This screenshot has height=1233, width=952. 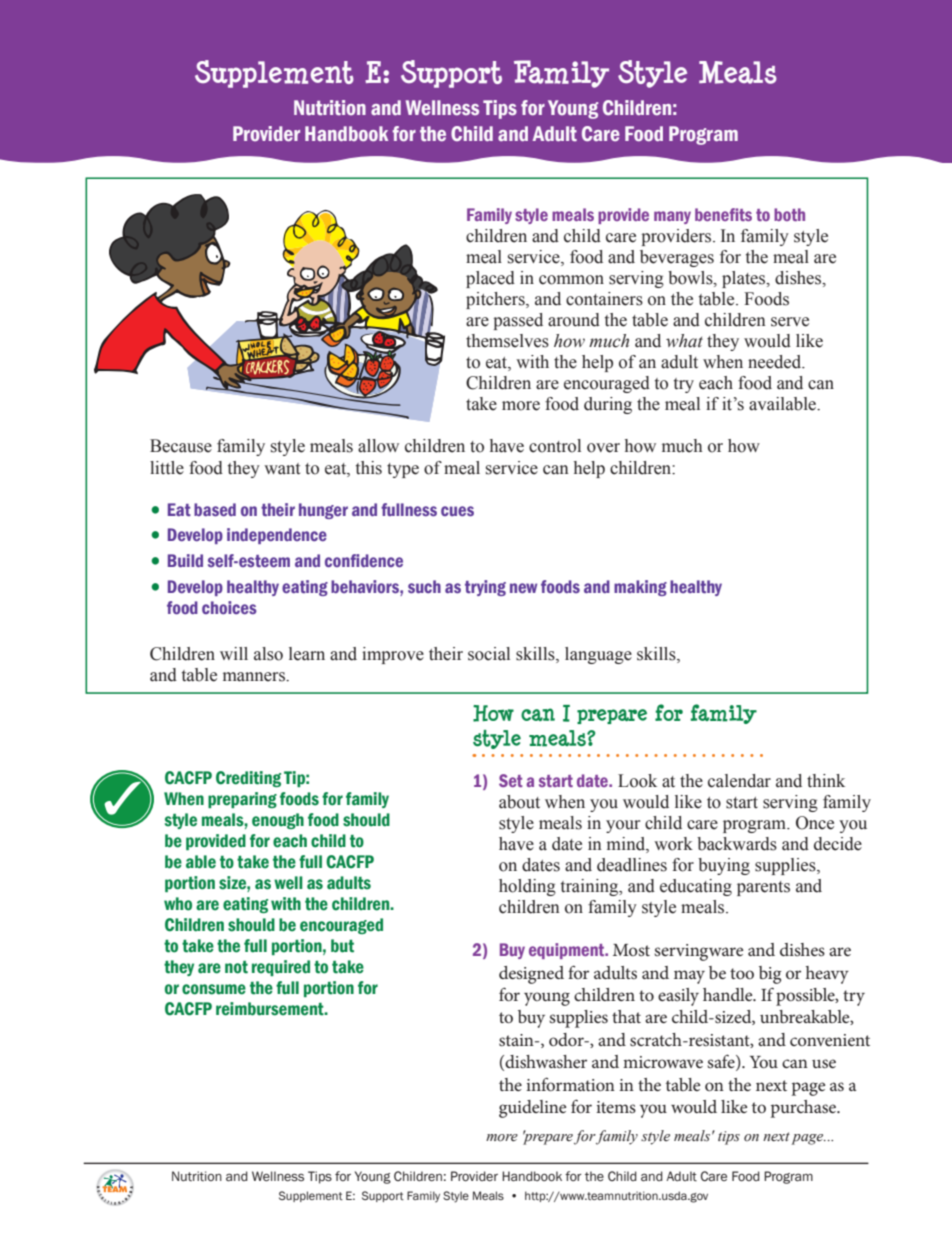 What do you see at coordinates (598, 655) in the screenshot?
I see `language` at bounding box center [598, 655].
